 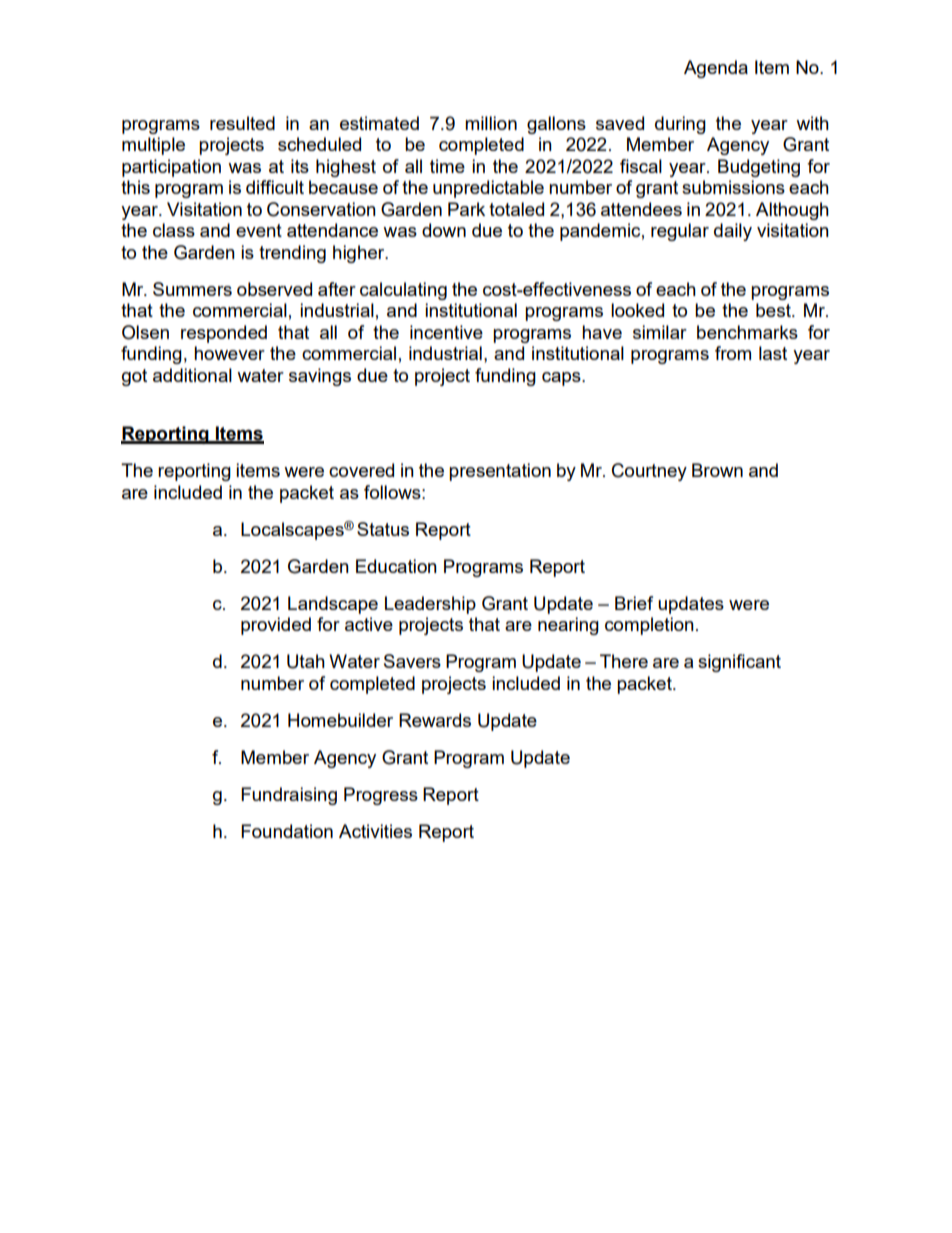 I want to click on provided, so click(x=276, y=626).
